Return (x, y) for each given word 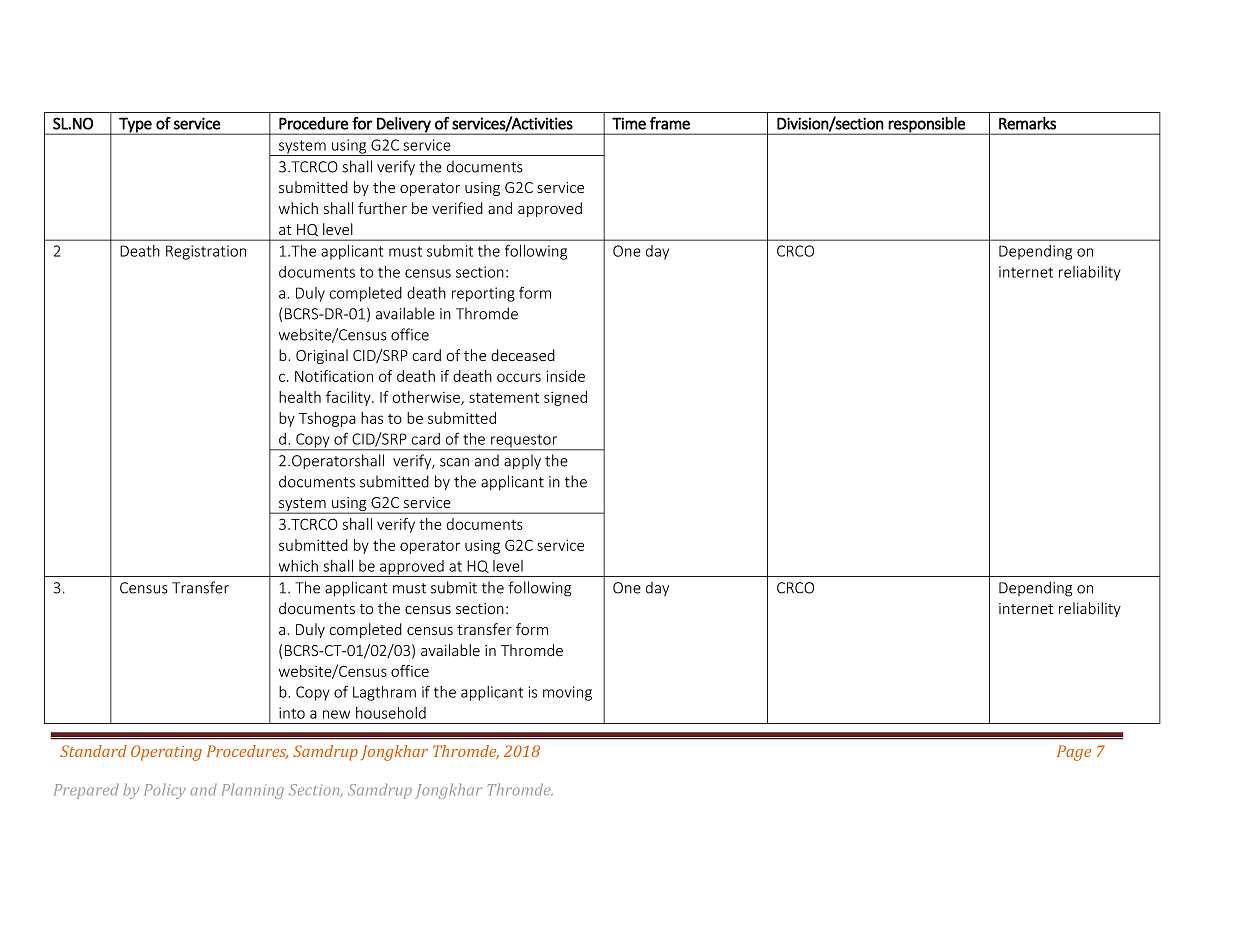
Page (1074, 753)
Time (629, 123)
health (300, 397)
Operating (166, 753)
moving (567, 693)
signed (565, 398)
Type (135, 126)
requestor (524, 442)
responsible (927, 126)
